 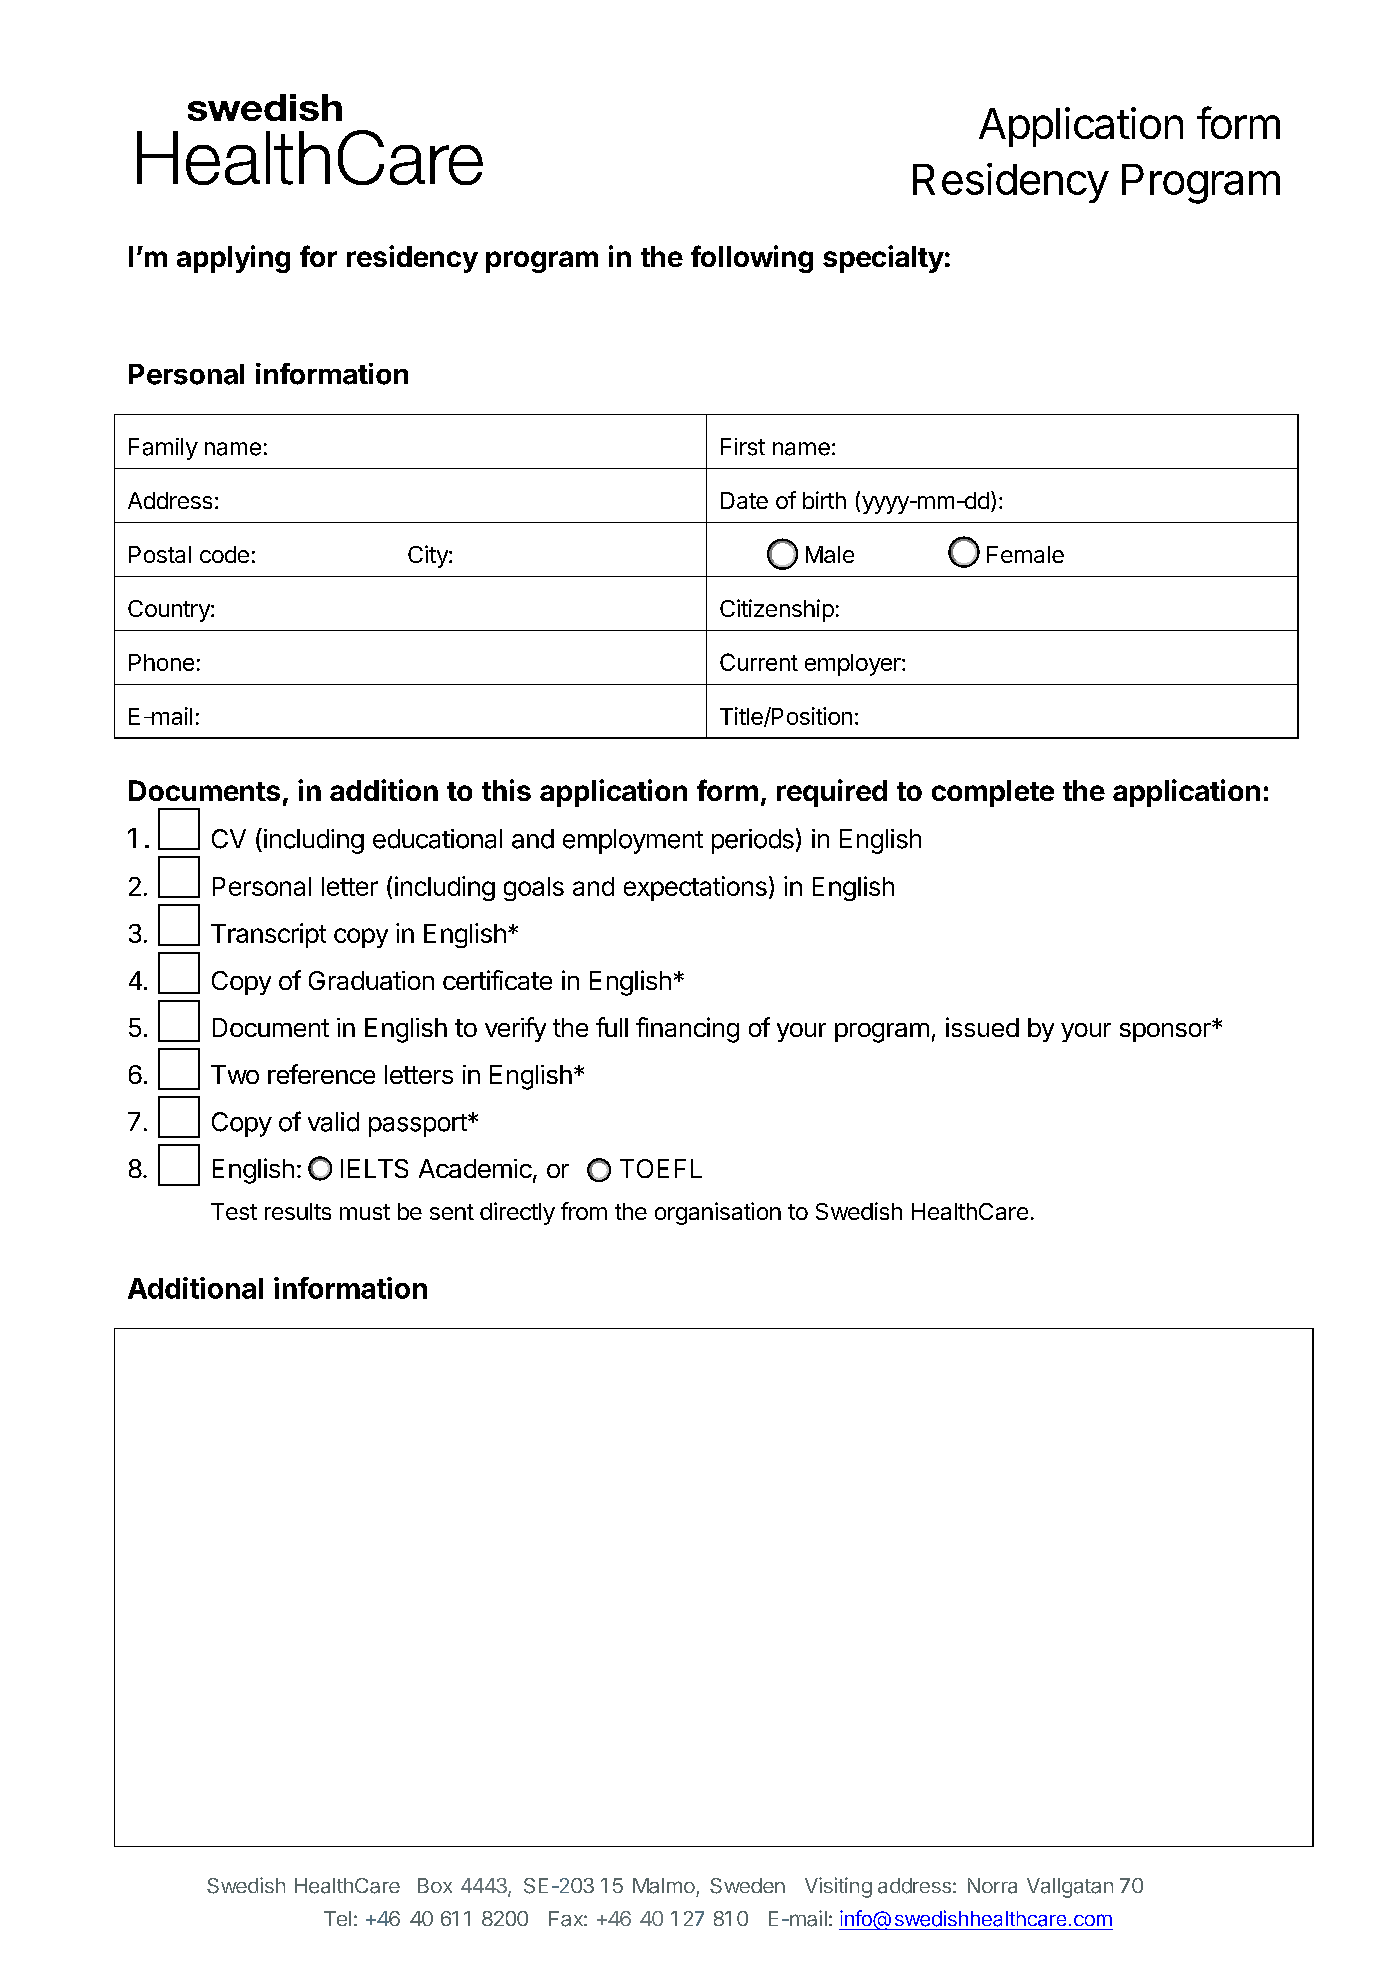 What do you see at coordinates (883, 259) in the screenshot?
I see `specialty` at bounding box center [883, 259].
